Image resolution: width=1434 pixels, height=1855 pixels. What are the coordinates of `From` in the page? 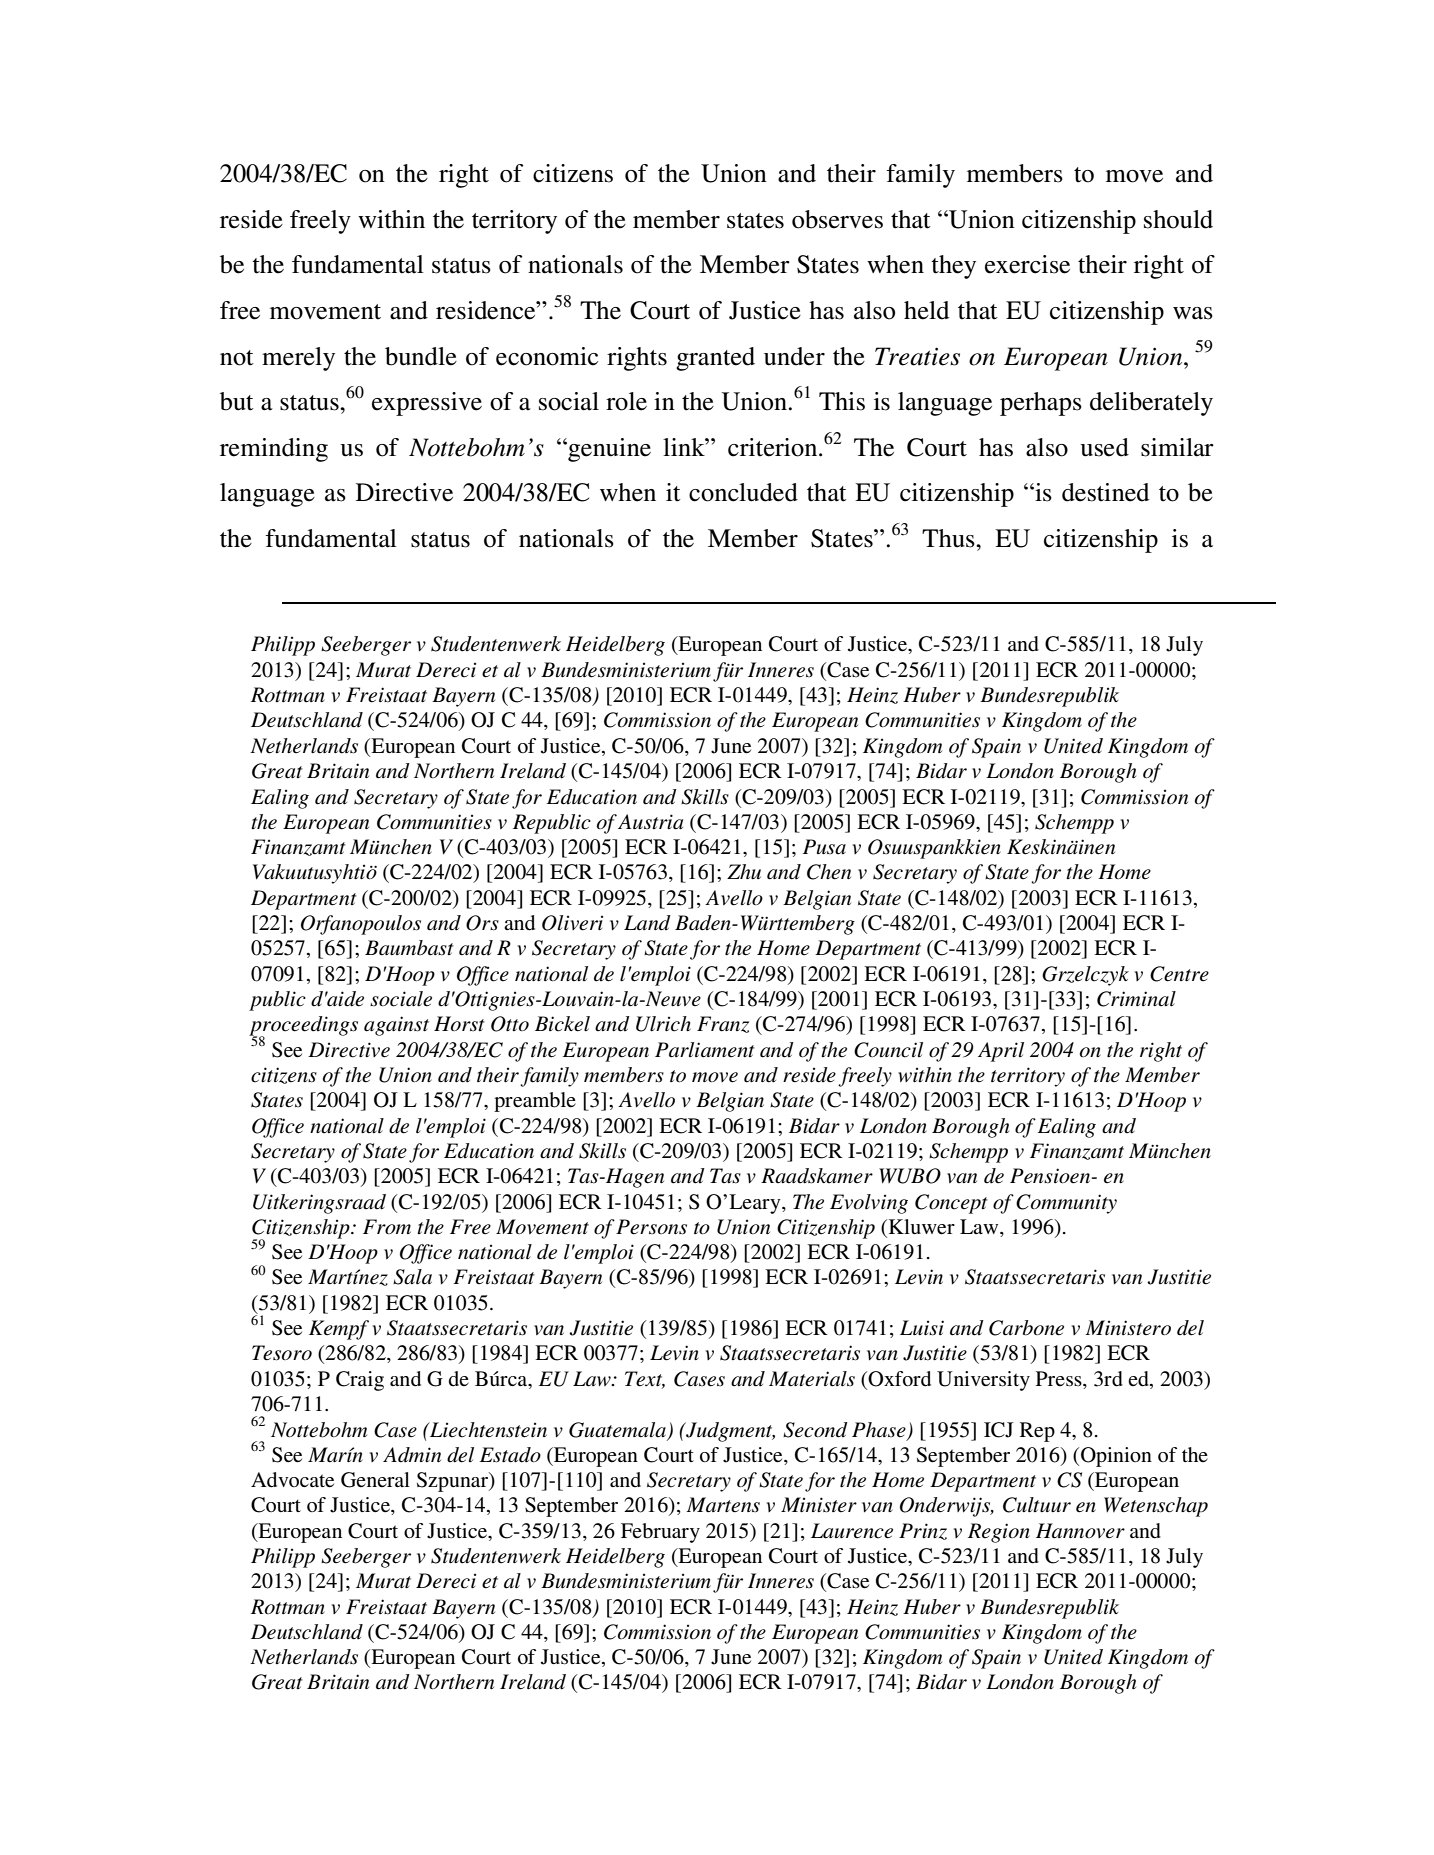 It's located at (387, 1227).
